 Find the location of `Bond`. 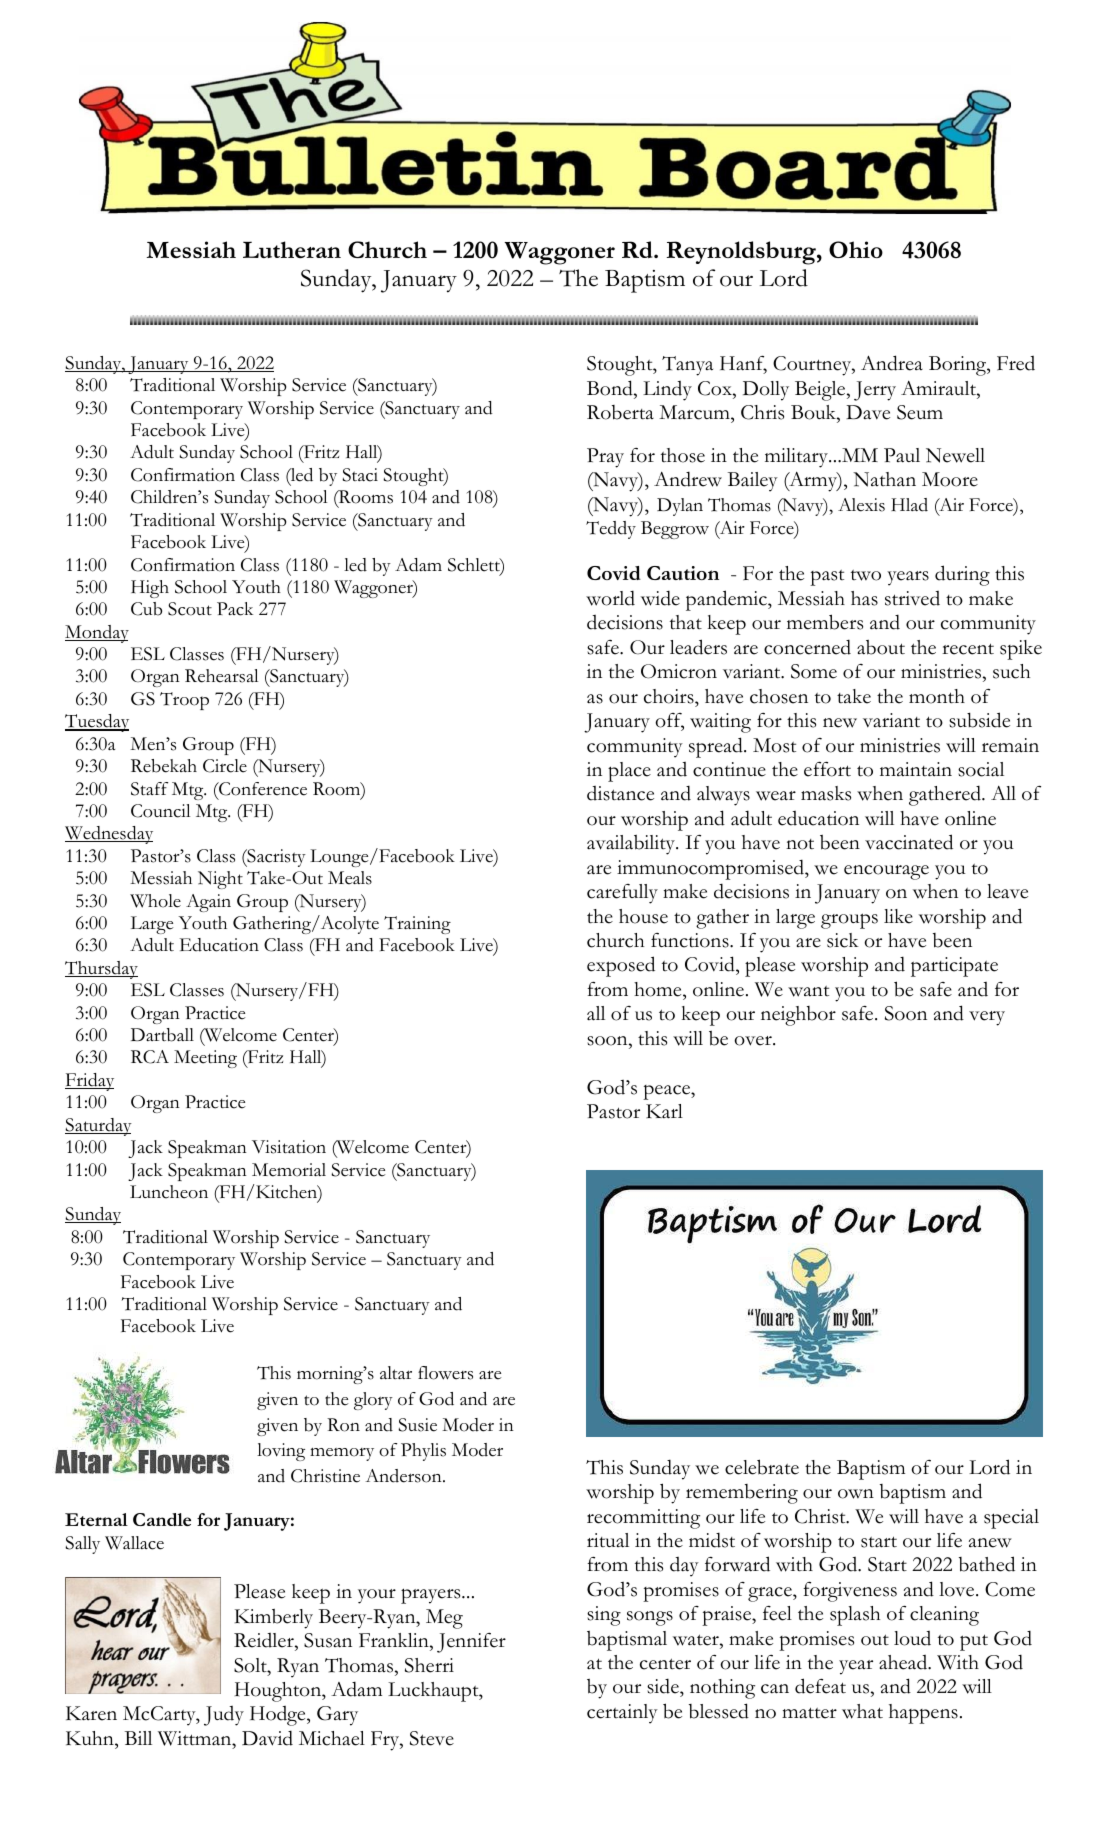

Bond is located at coordinates (611, 388).
